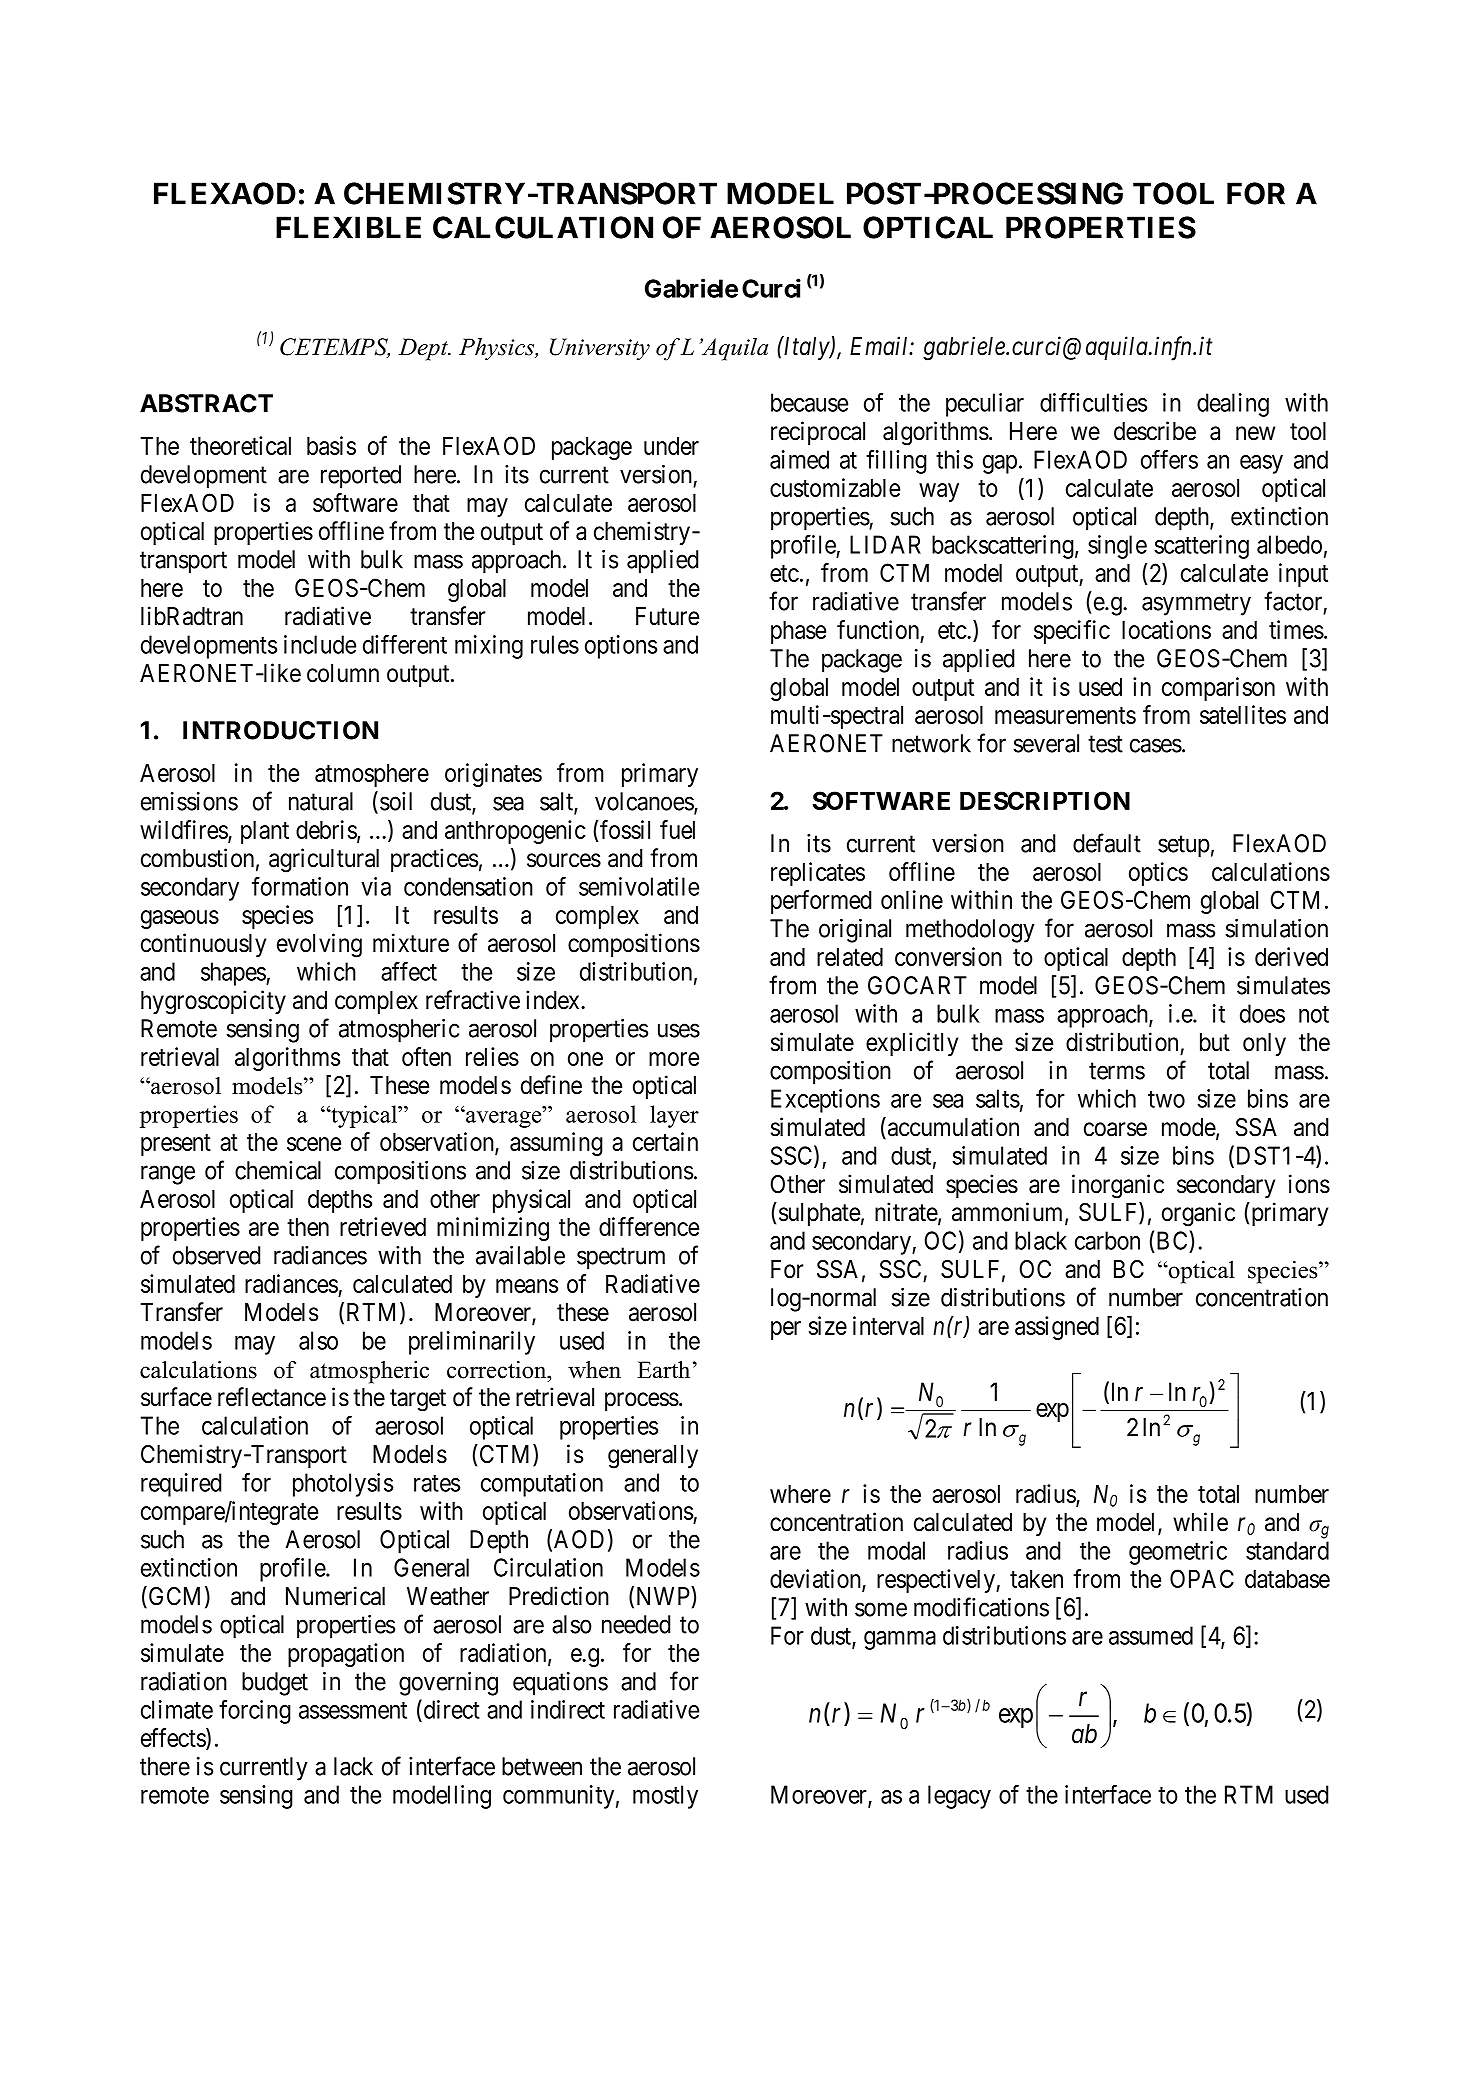  I want to click on phase, so click(798, 632).
